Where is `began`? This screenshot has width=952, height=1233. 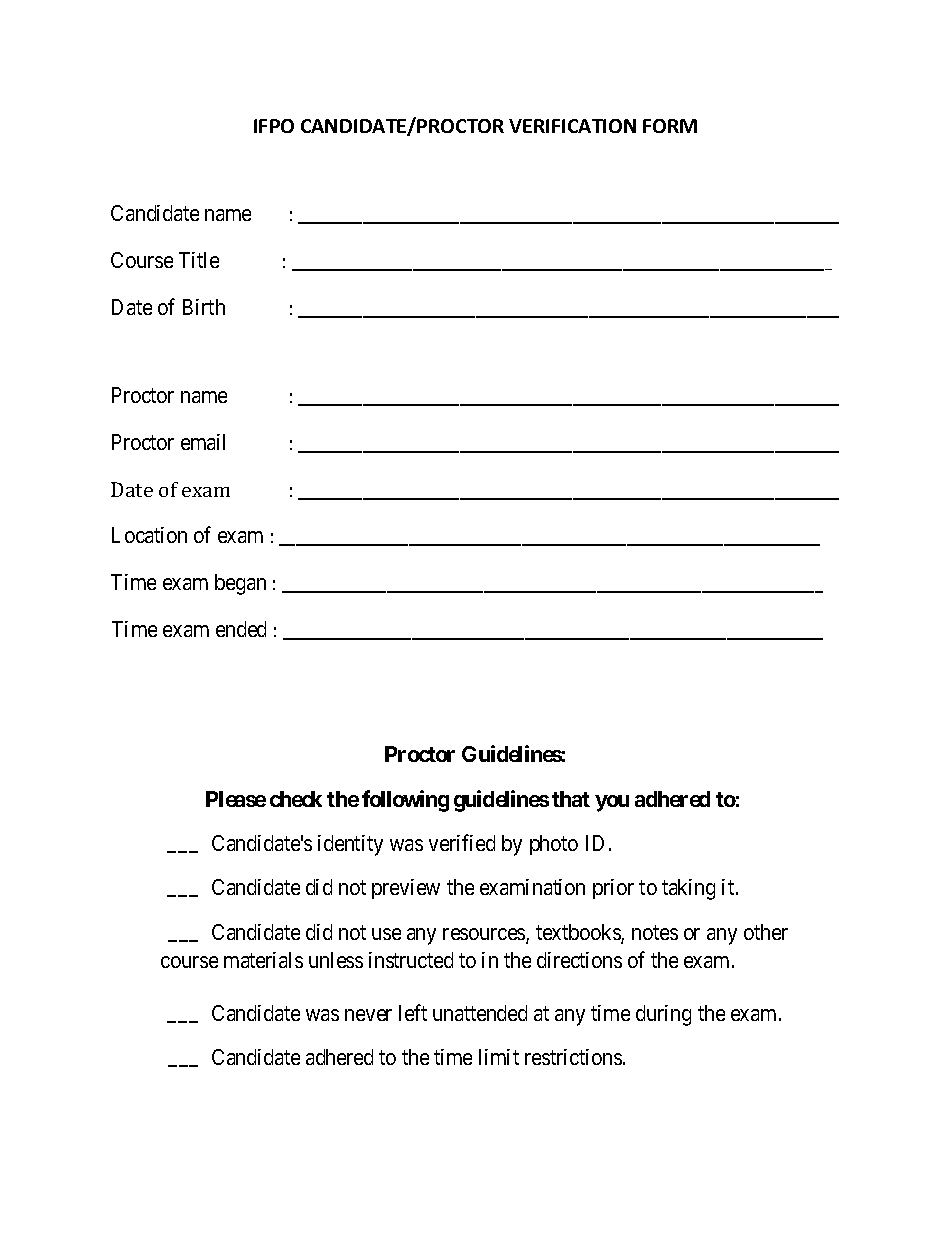 began is located at coordinates (240, 584).
